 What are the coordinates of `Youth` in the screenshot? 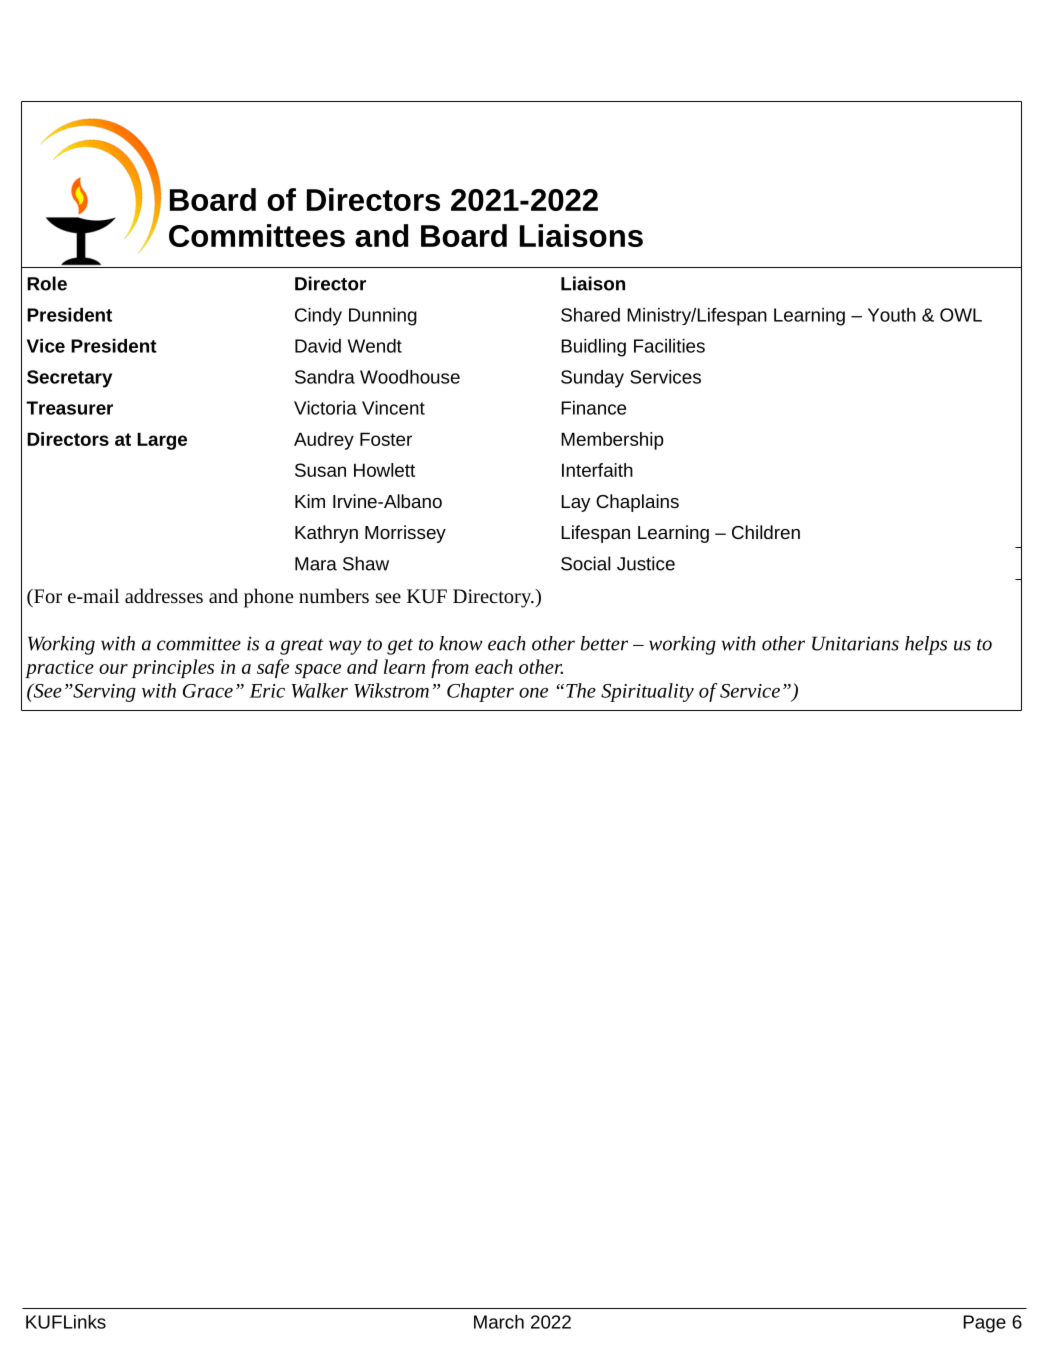 It's located at (892, 315).
